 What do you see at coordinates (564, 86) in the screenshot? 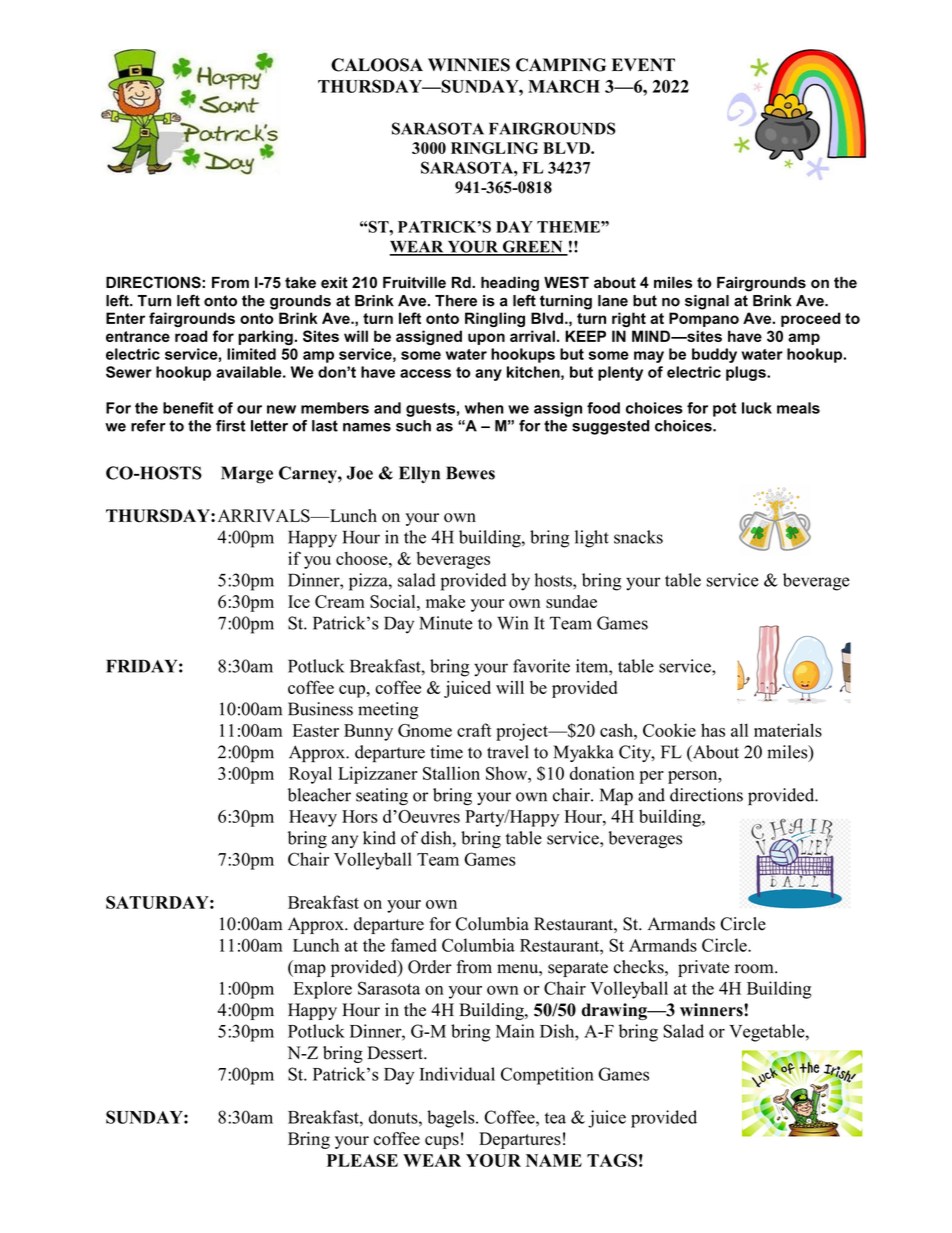
I see `MARCH` at bounding box center [564, 86].
